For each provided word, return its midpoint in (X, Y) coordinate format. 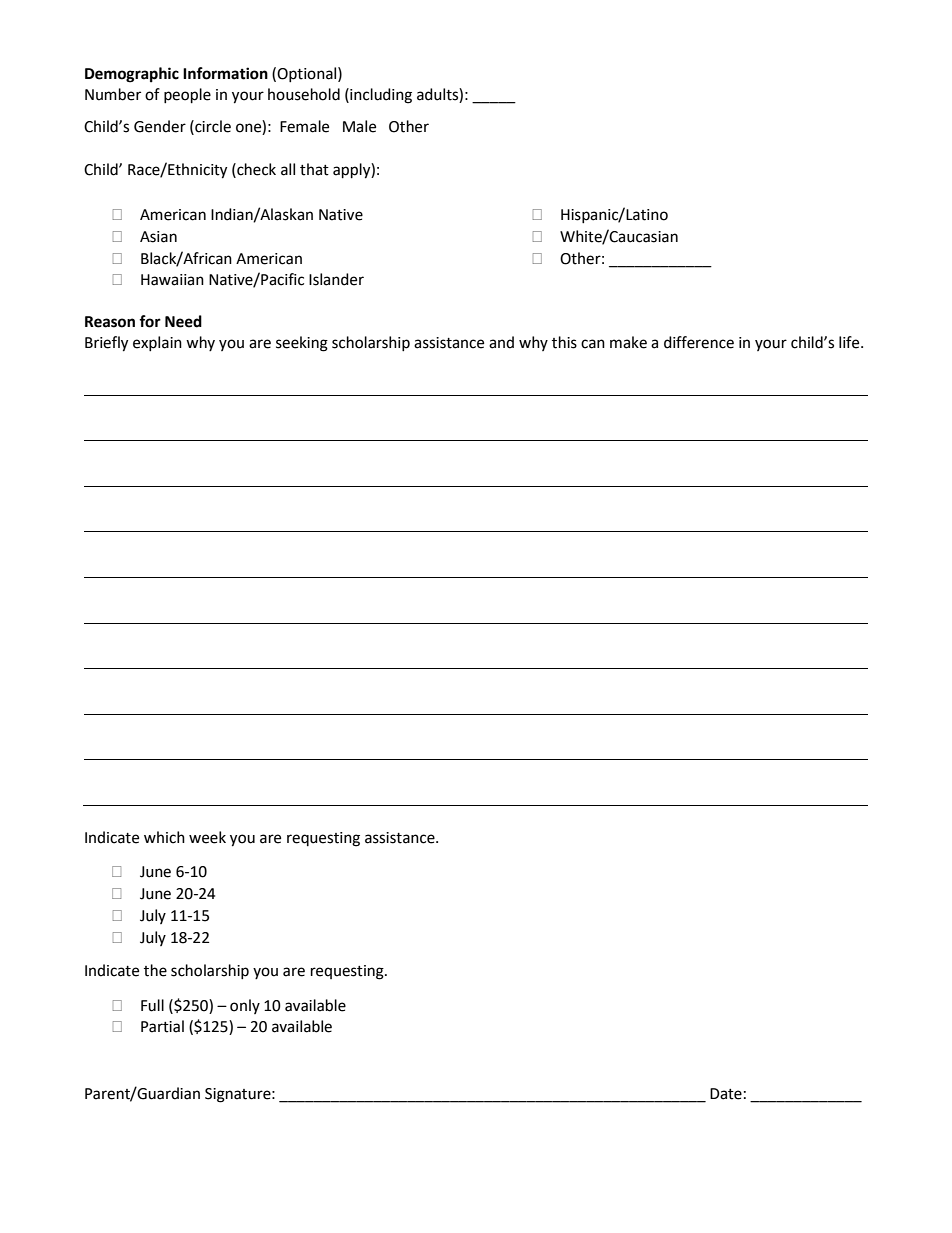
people (187, 96)
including (380, 96)
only (245, 1006)
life (850, 342)
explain (157, 343)
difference (699, 342)
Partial (162, 1026)
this (564, 342)
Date (726, 1094)
